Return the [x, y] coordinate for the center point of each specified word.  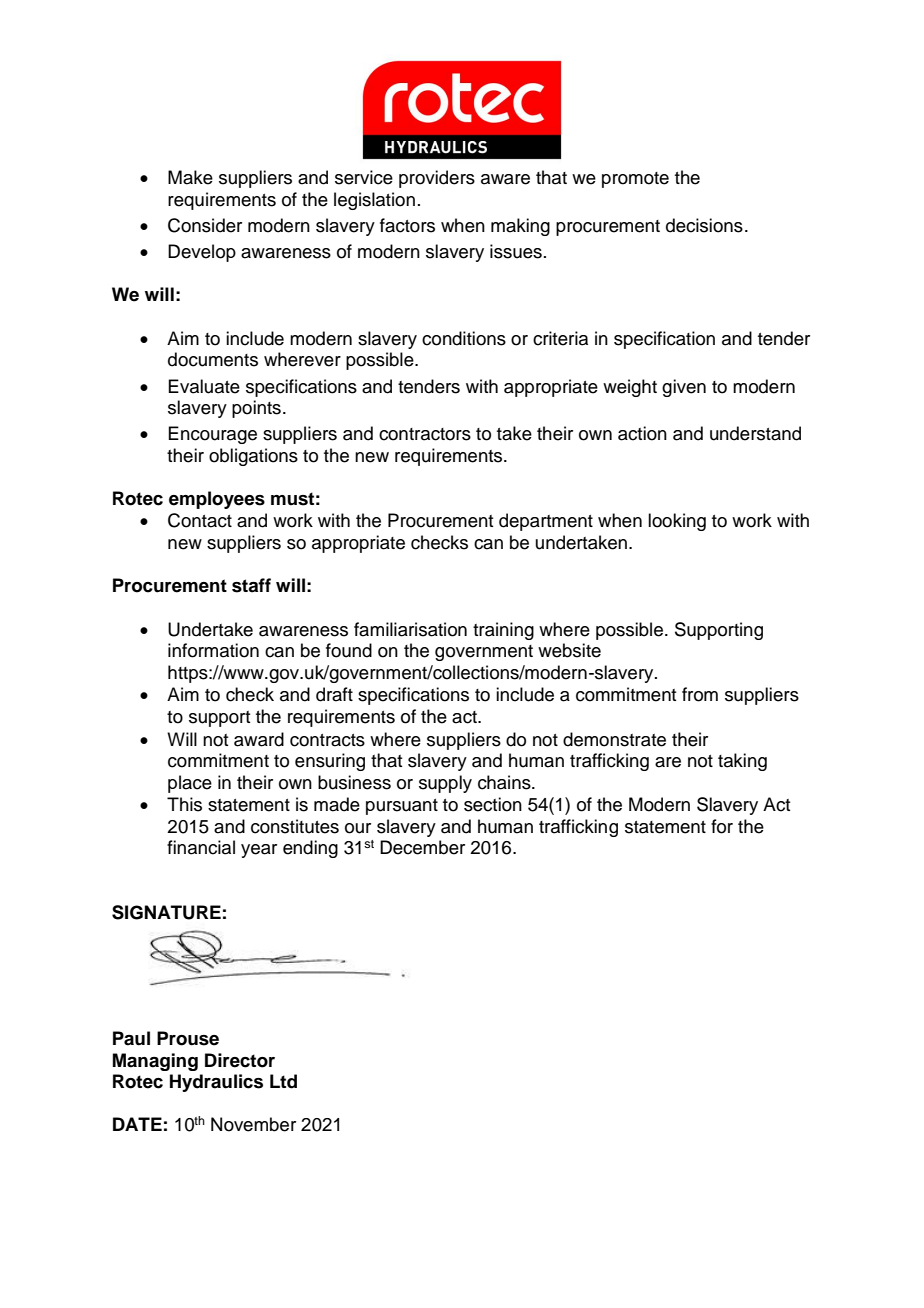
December [422, 847]
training [503, 631]
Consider [205, 225]
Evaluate [204, 386]
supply [445, 784]
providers [437, 179]
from [700, 694]
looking [677, 522]
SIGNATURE [166, 912]
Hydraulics [216, 1083]
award [259, 739]
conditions [464, 338]
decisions [704, 225]
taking [742, 762]
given [684, 388]
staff [251, 585]
